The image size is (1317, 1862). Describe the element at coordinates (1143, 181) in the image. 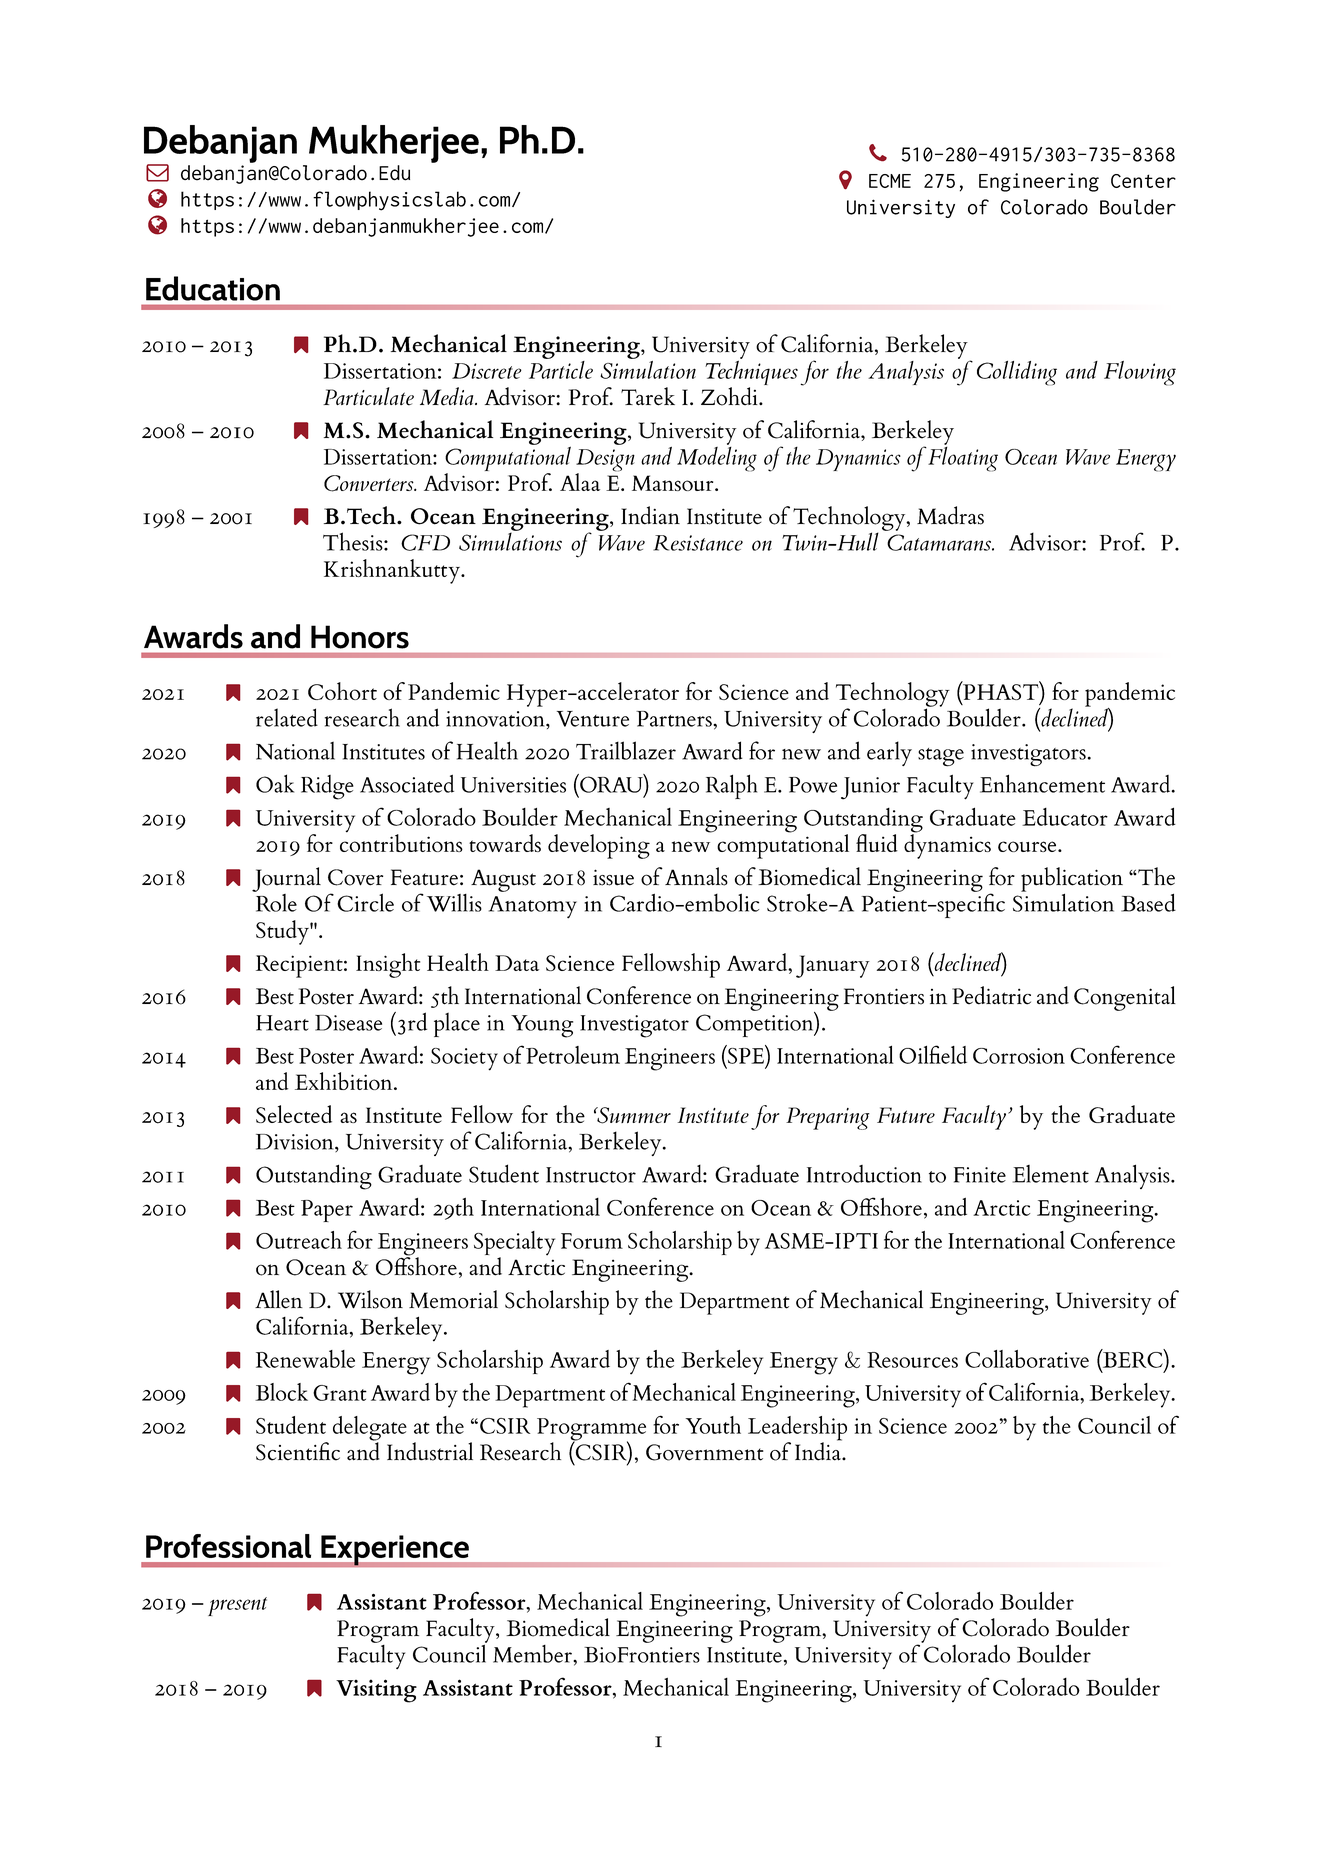

I see `Center` at that location.
